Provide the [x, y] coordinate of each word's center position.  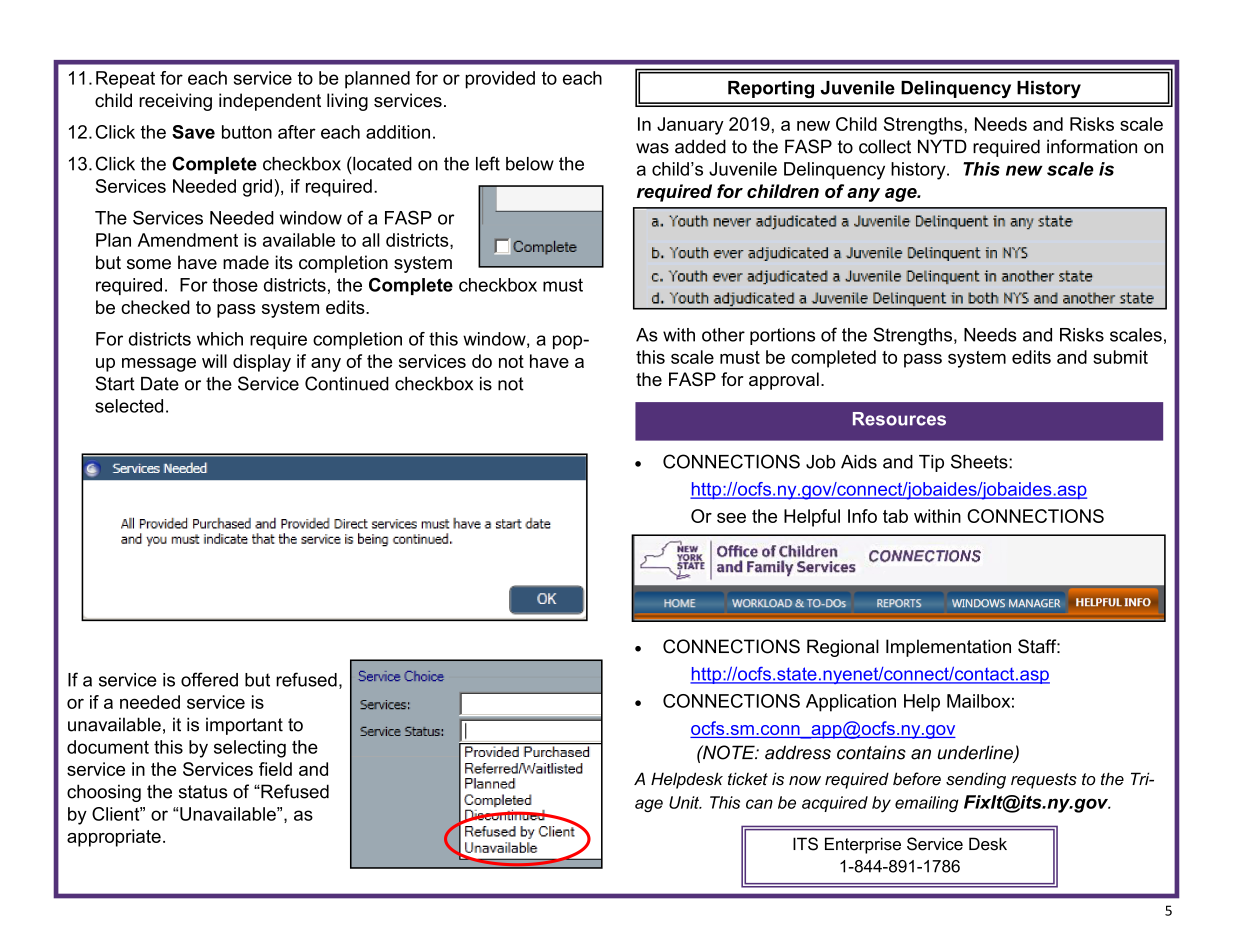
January [690, 126]
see [731, 518]
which [220, 339]
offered [209, 679]
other [723, 335]
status [203, 792]
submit [1120, 357]
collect [885, 146]
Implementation [948, 648]
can [759, 804]
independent [270, 102]
